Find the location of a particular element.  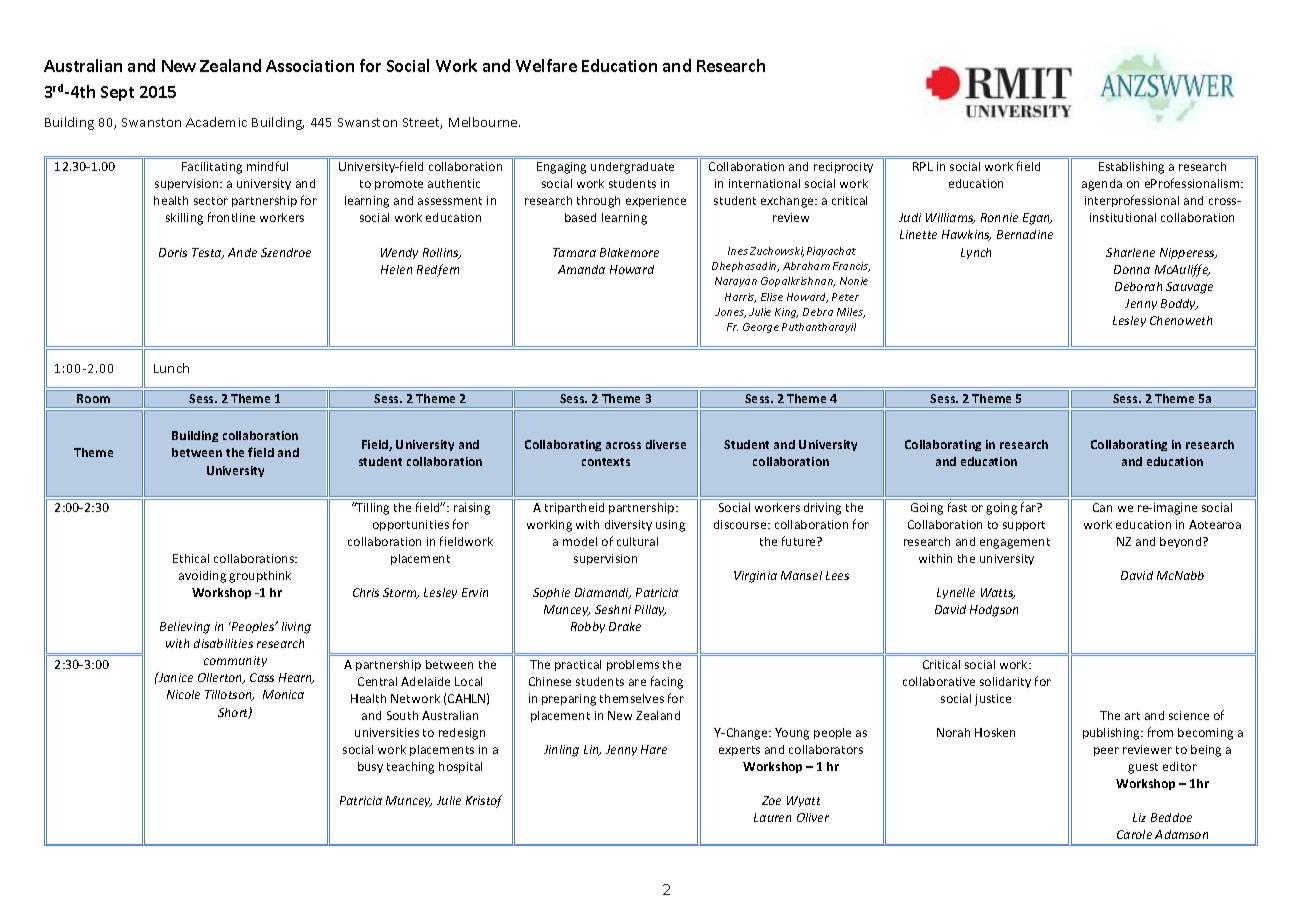

Drake is located at coordinates (625, 626).
